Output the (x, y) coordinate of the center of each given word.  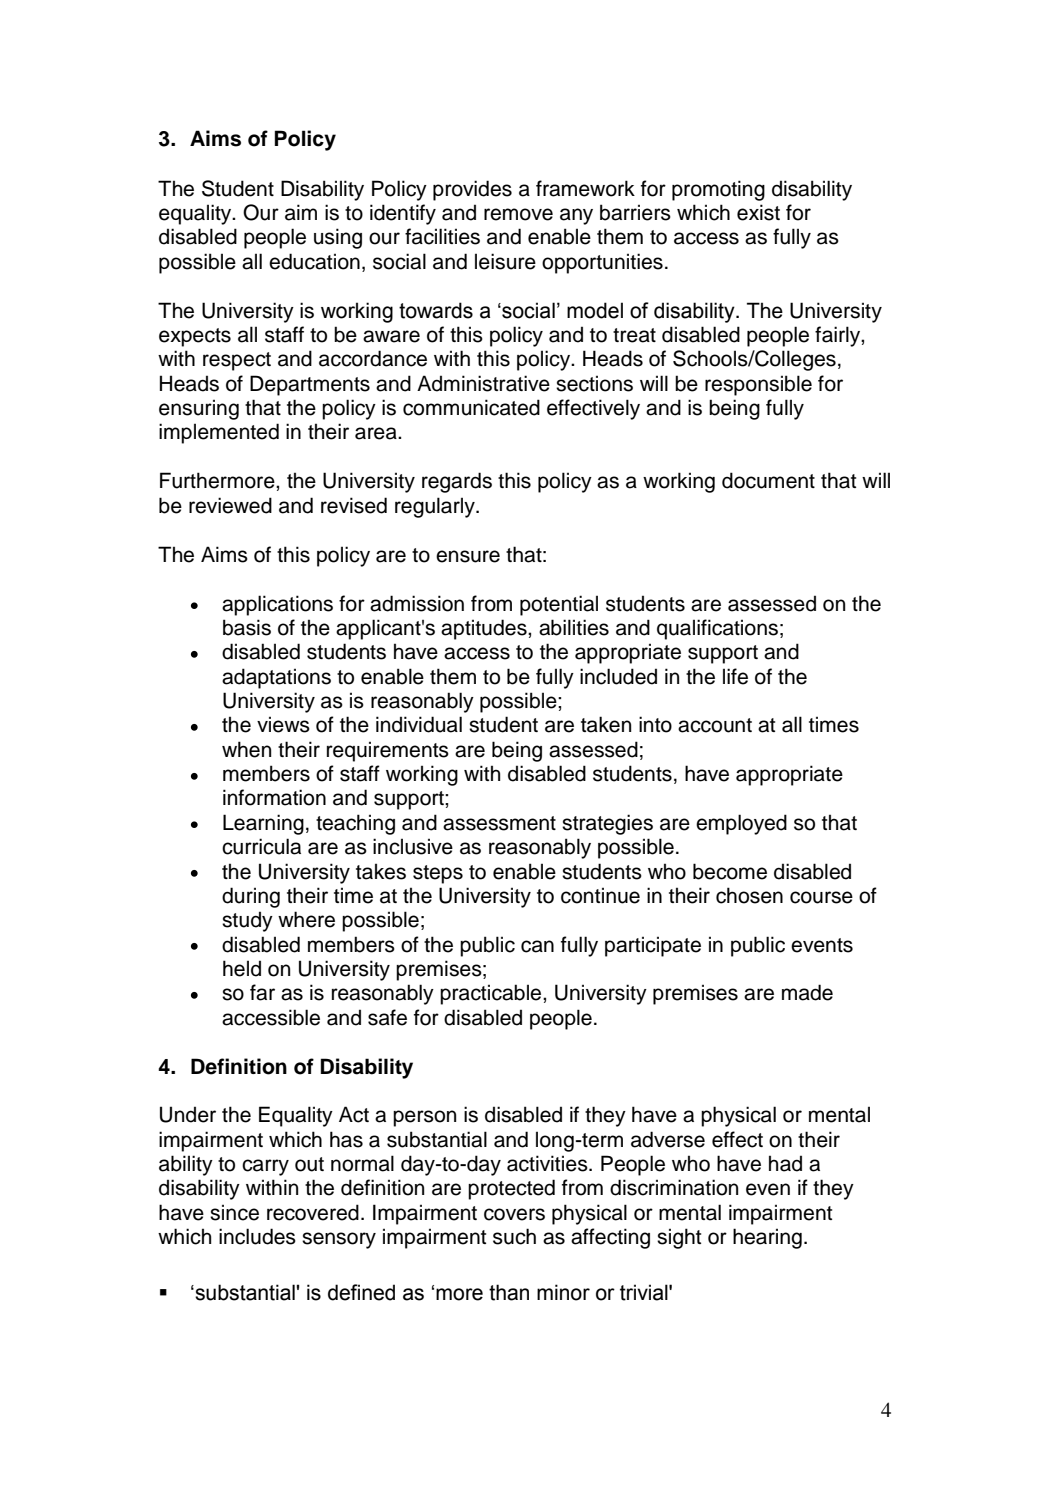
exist (758, 212)
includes (257, 1236)
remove (518, 214)
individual (419, 724)
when (246, 749)
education (314, 261)
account (715, 725)
